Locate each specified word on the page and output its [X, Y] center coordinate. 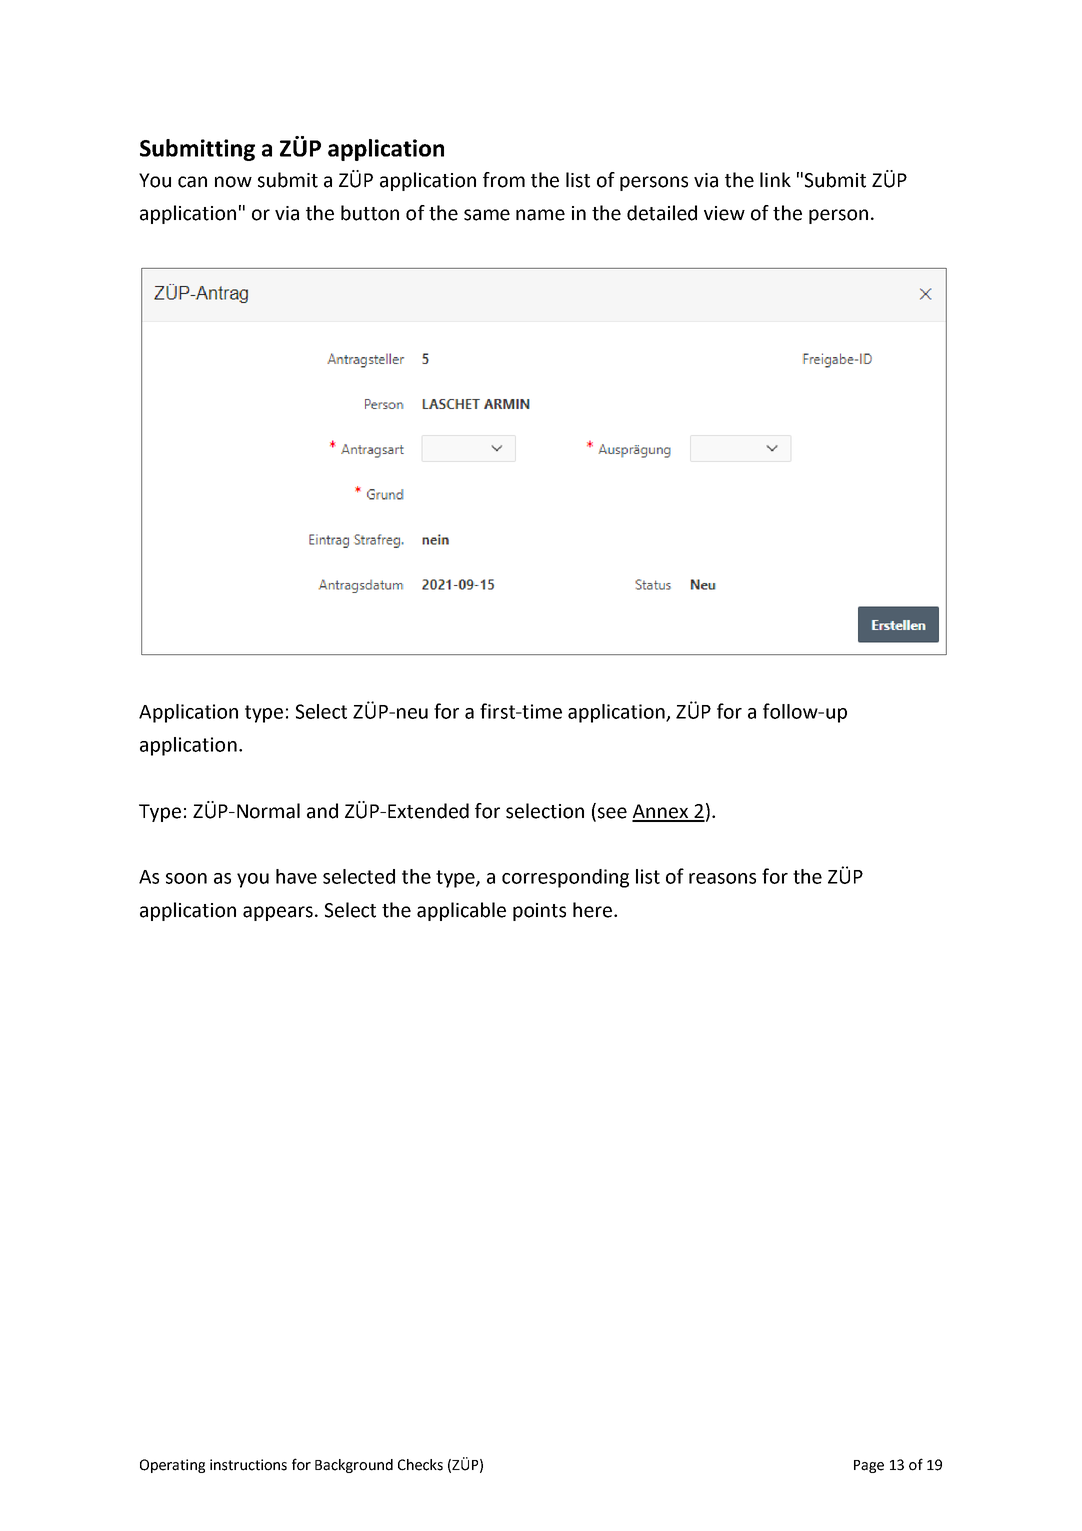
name [540, 215]
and [322, 811]
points [539, 912]
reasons [722, 878]
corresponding [565, 878]
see [612, 813]
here [592, 910]
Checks [420, 1465]
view [724, 213]
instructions [248, 1465]
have [296, 876]
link [775, 179]
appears [278, 913]
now [233, 182]
